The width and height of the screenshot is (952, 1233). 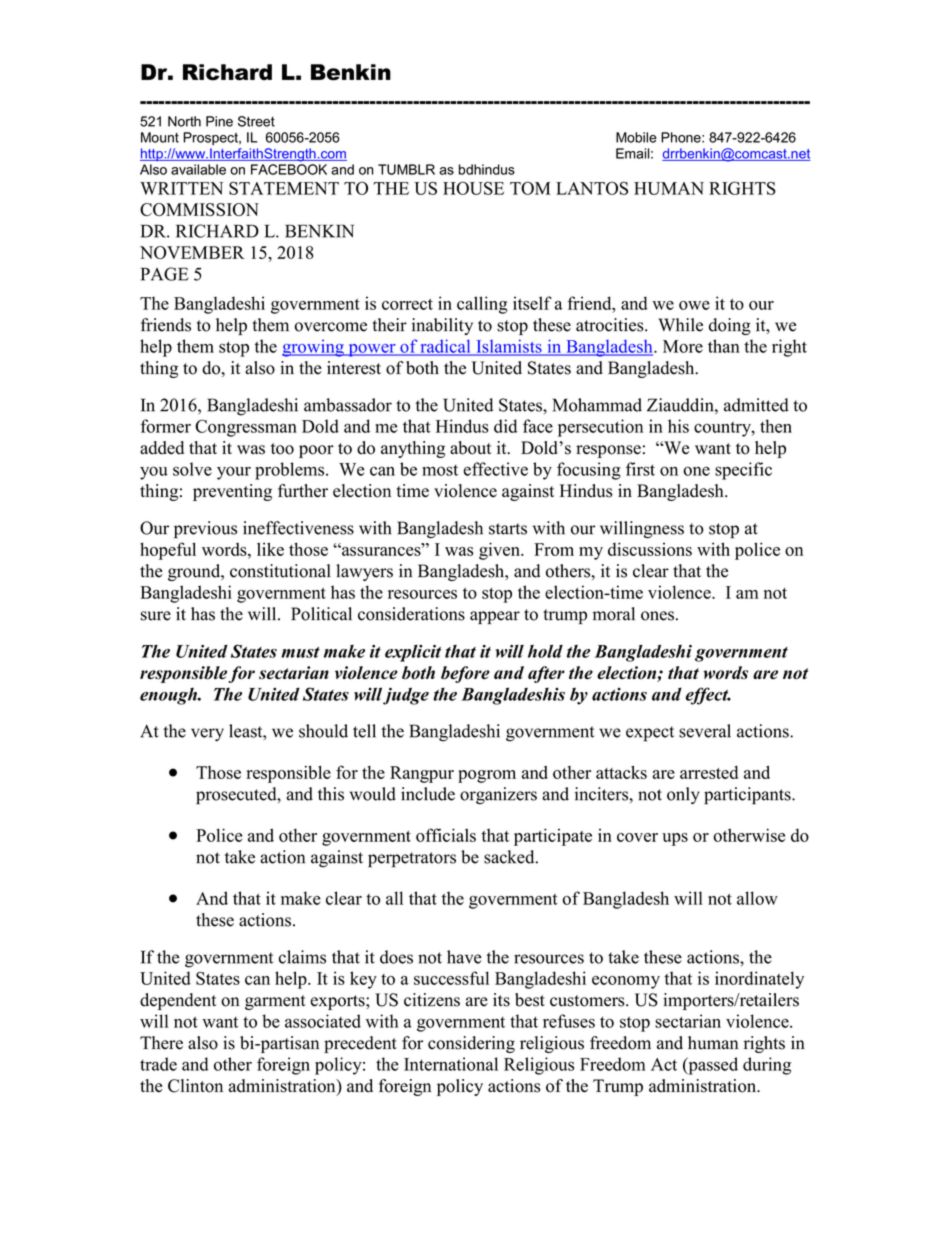 I want to click on this, so click(x=331, y=794).
